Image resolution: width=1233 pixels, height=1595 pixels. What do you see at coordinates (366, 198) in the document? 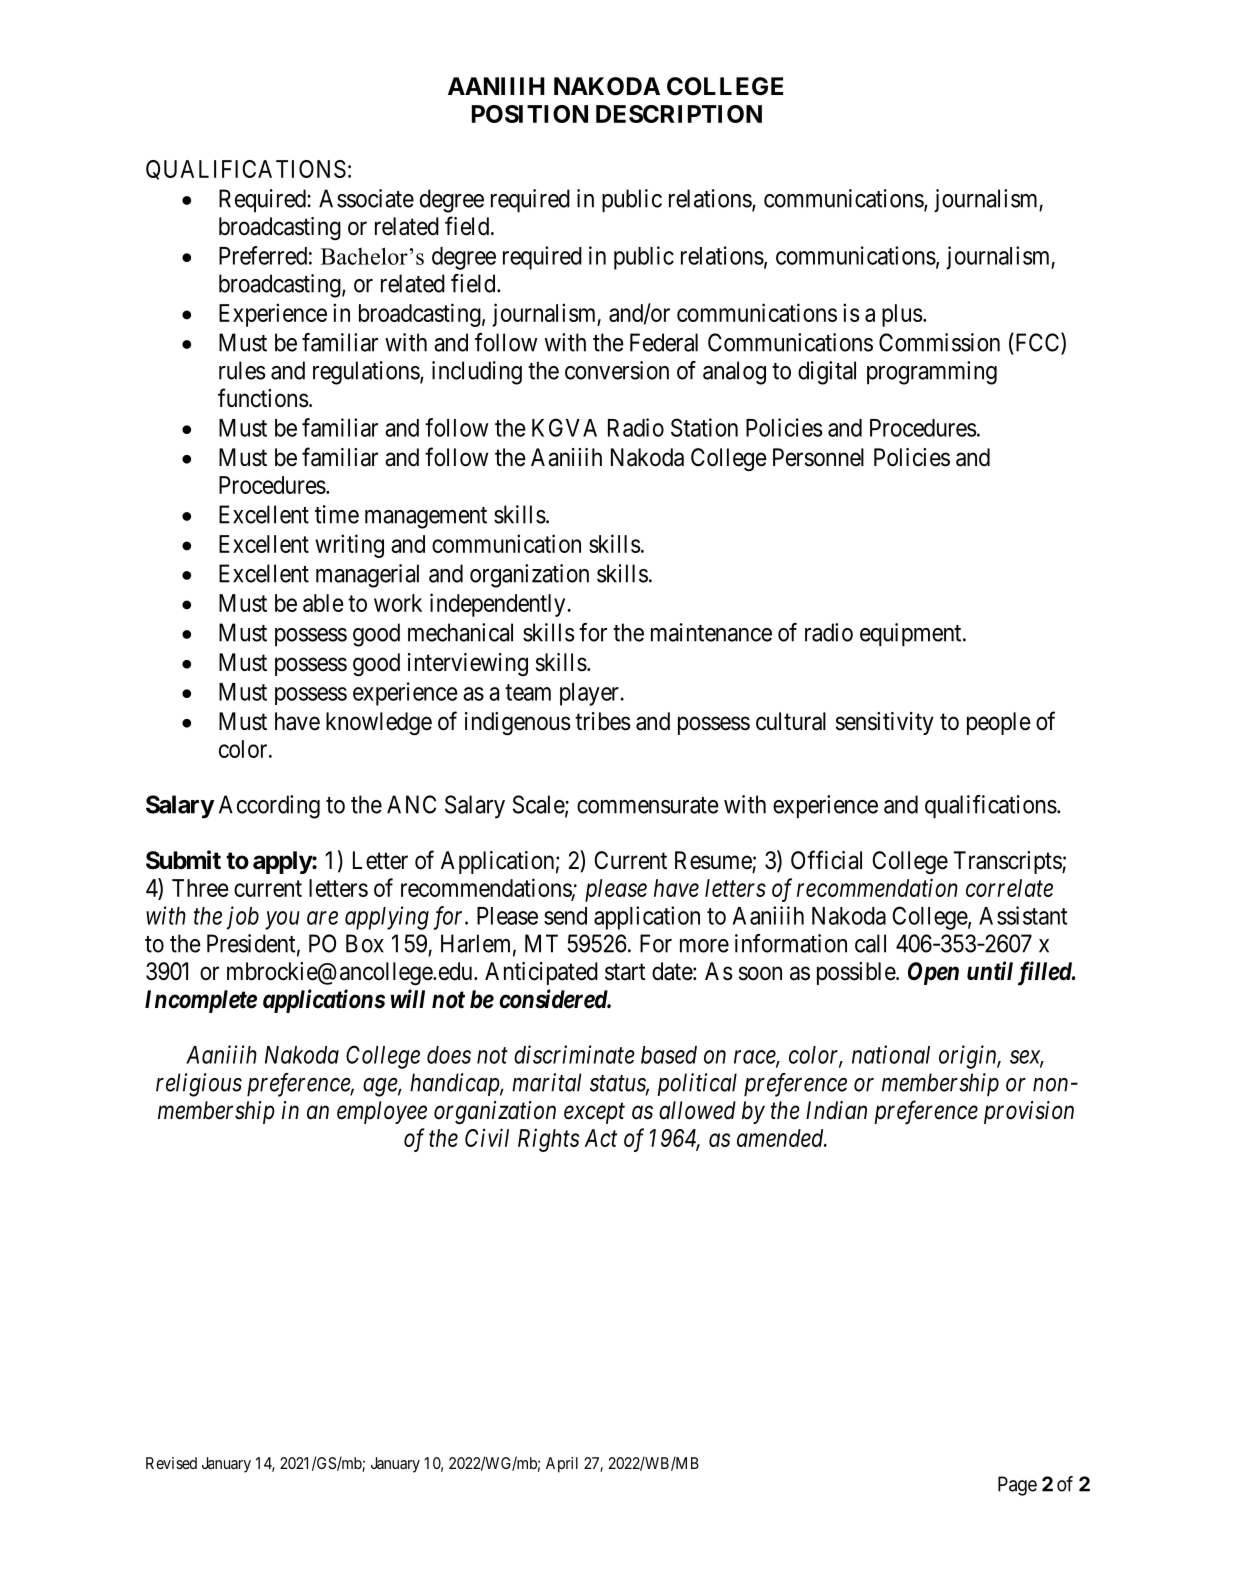
I see `Associate` at bounding box center [366, 198].
